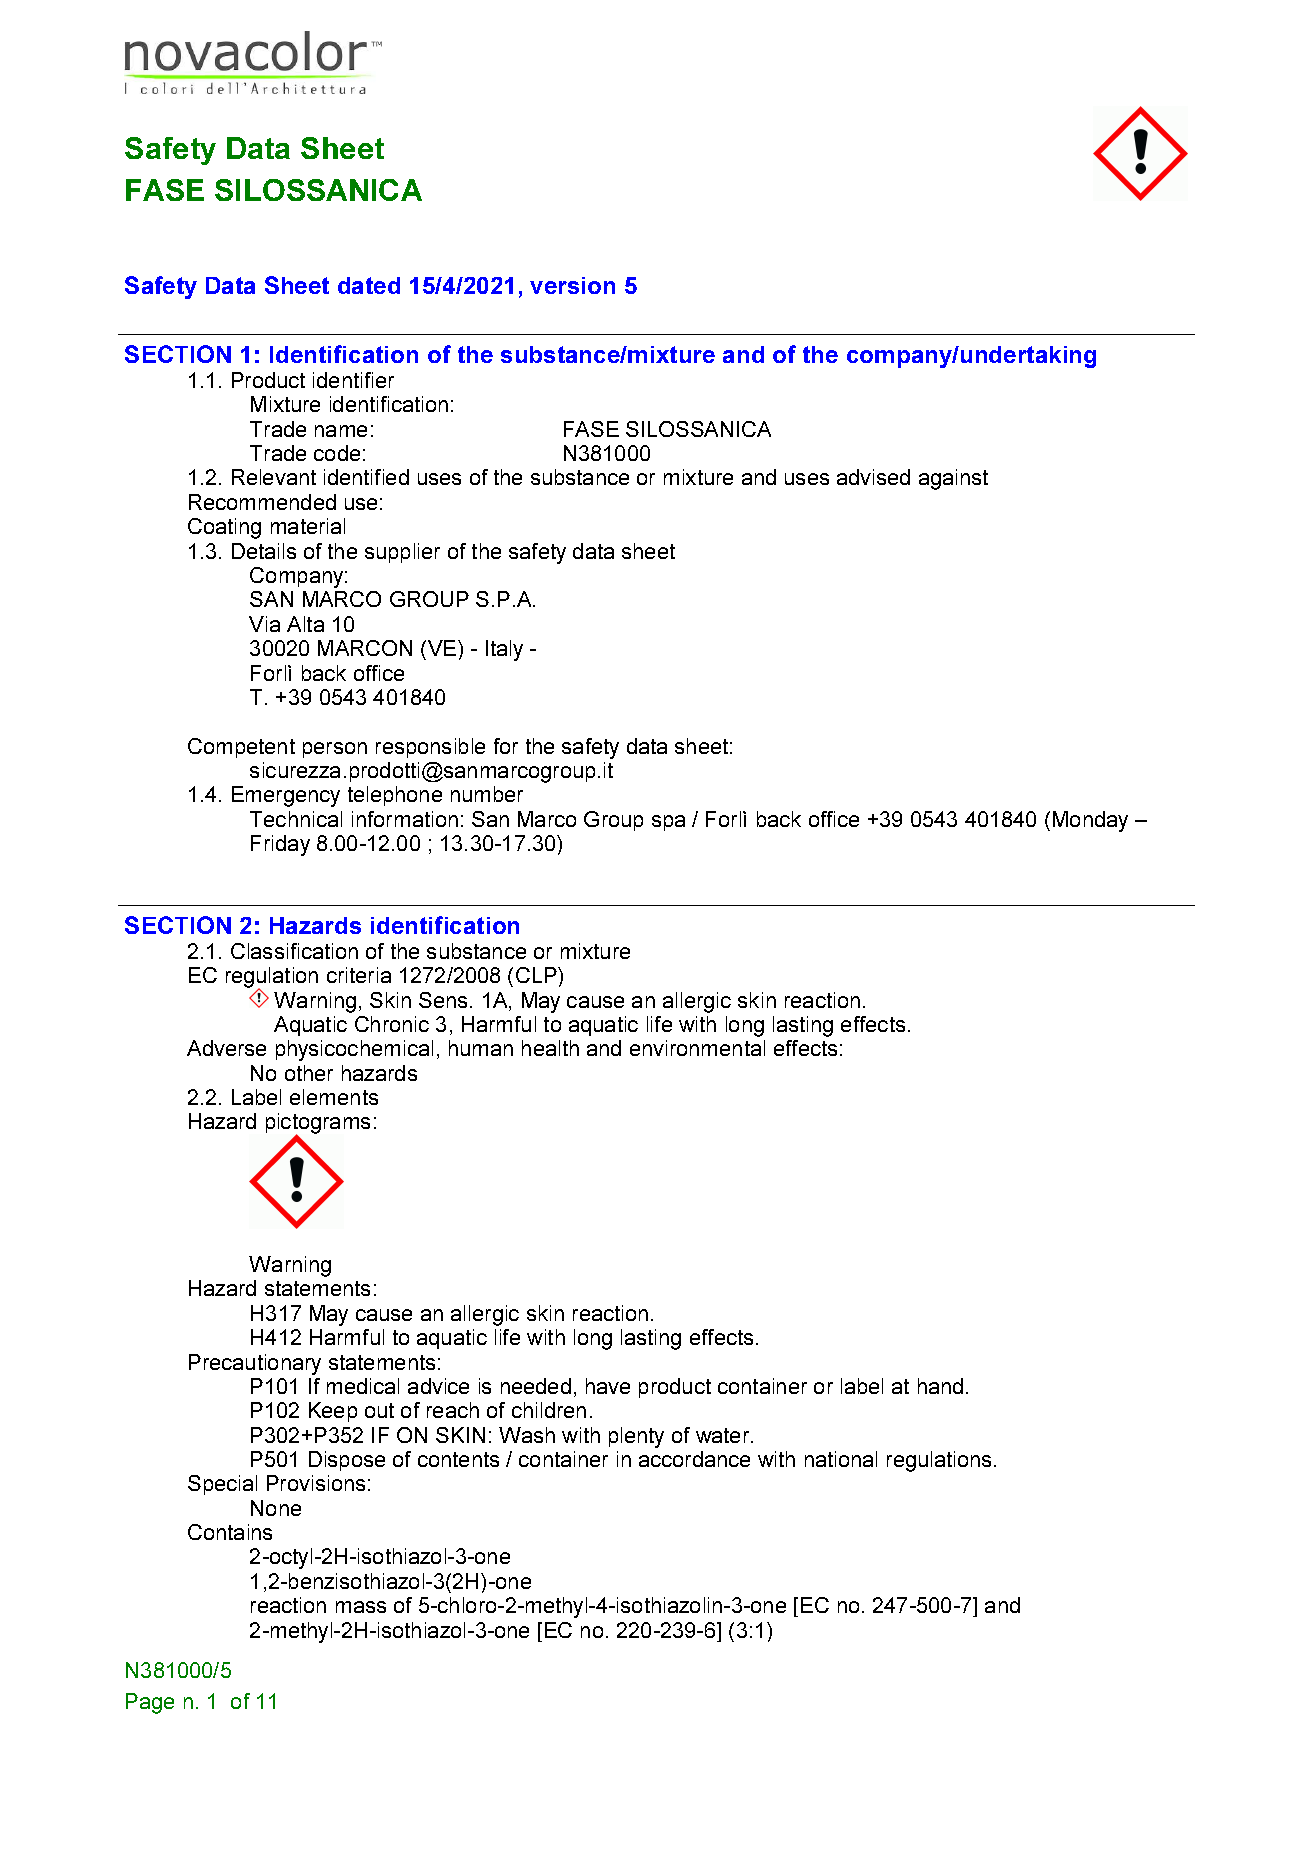  What do you see at coordinates (940, 1386) in the image?
I see `hand` at bounding box center [940, 1386].
